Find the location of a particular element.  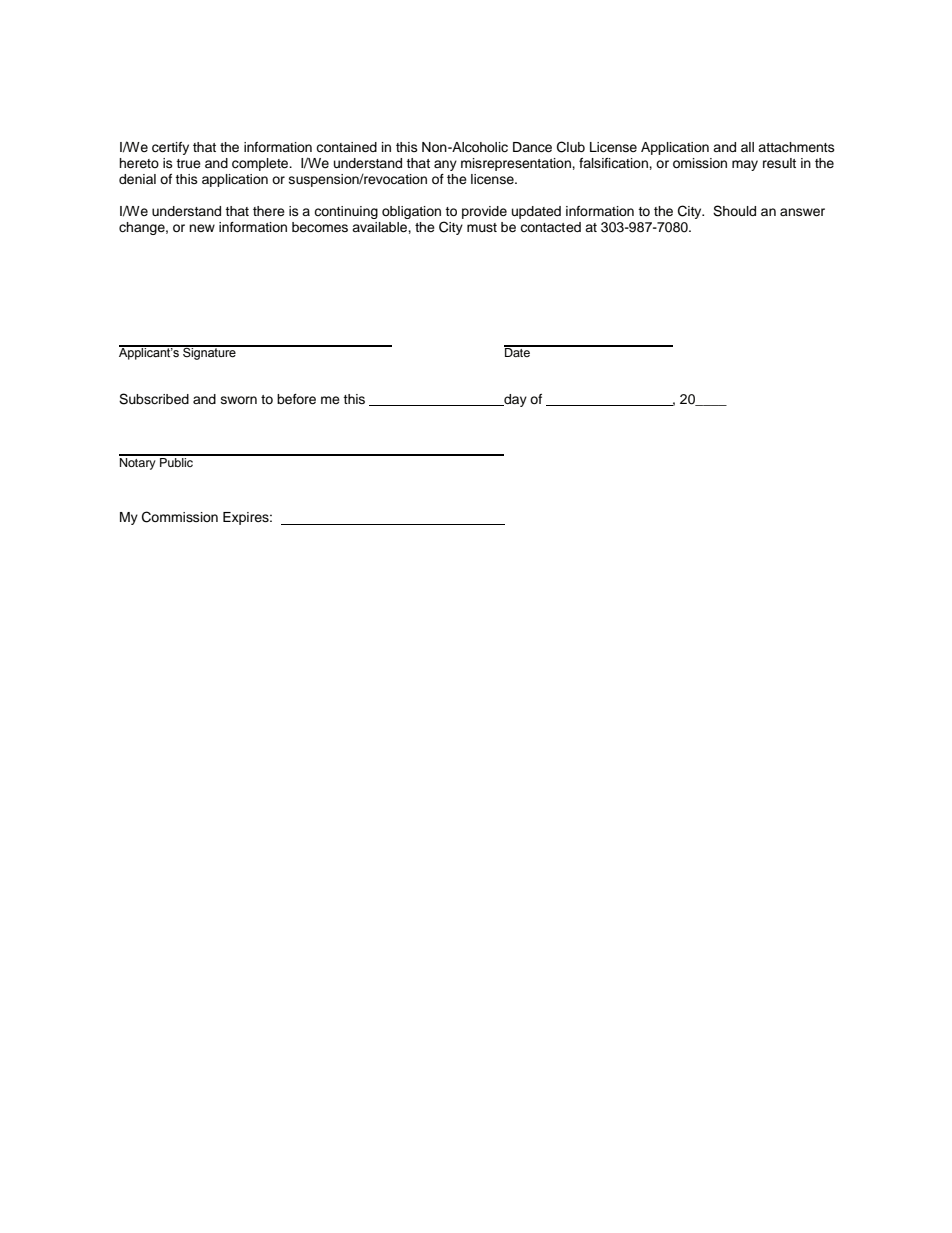

any is located at coordinates (445, 165).
